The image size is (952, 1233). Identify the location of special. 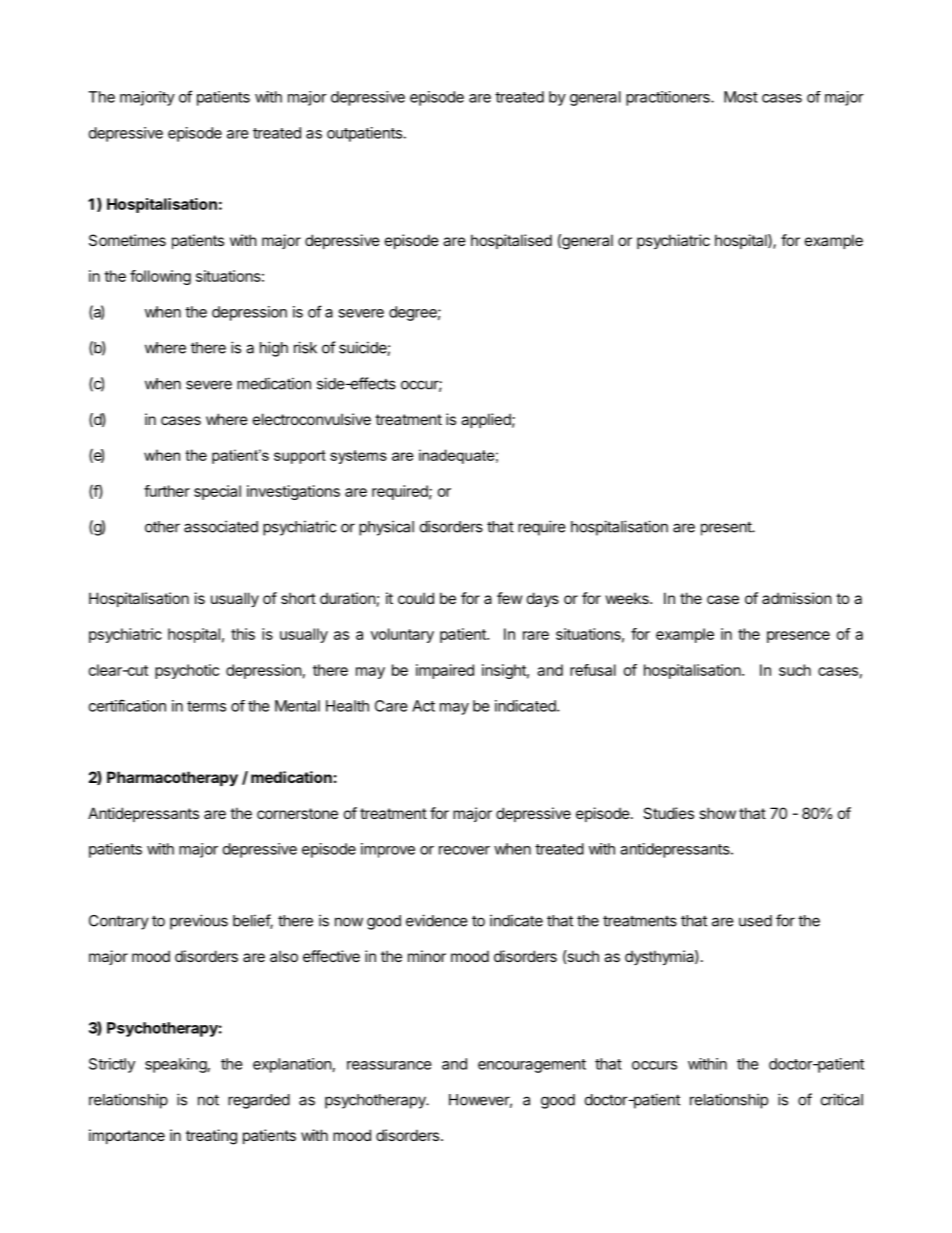
(217, 492).
